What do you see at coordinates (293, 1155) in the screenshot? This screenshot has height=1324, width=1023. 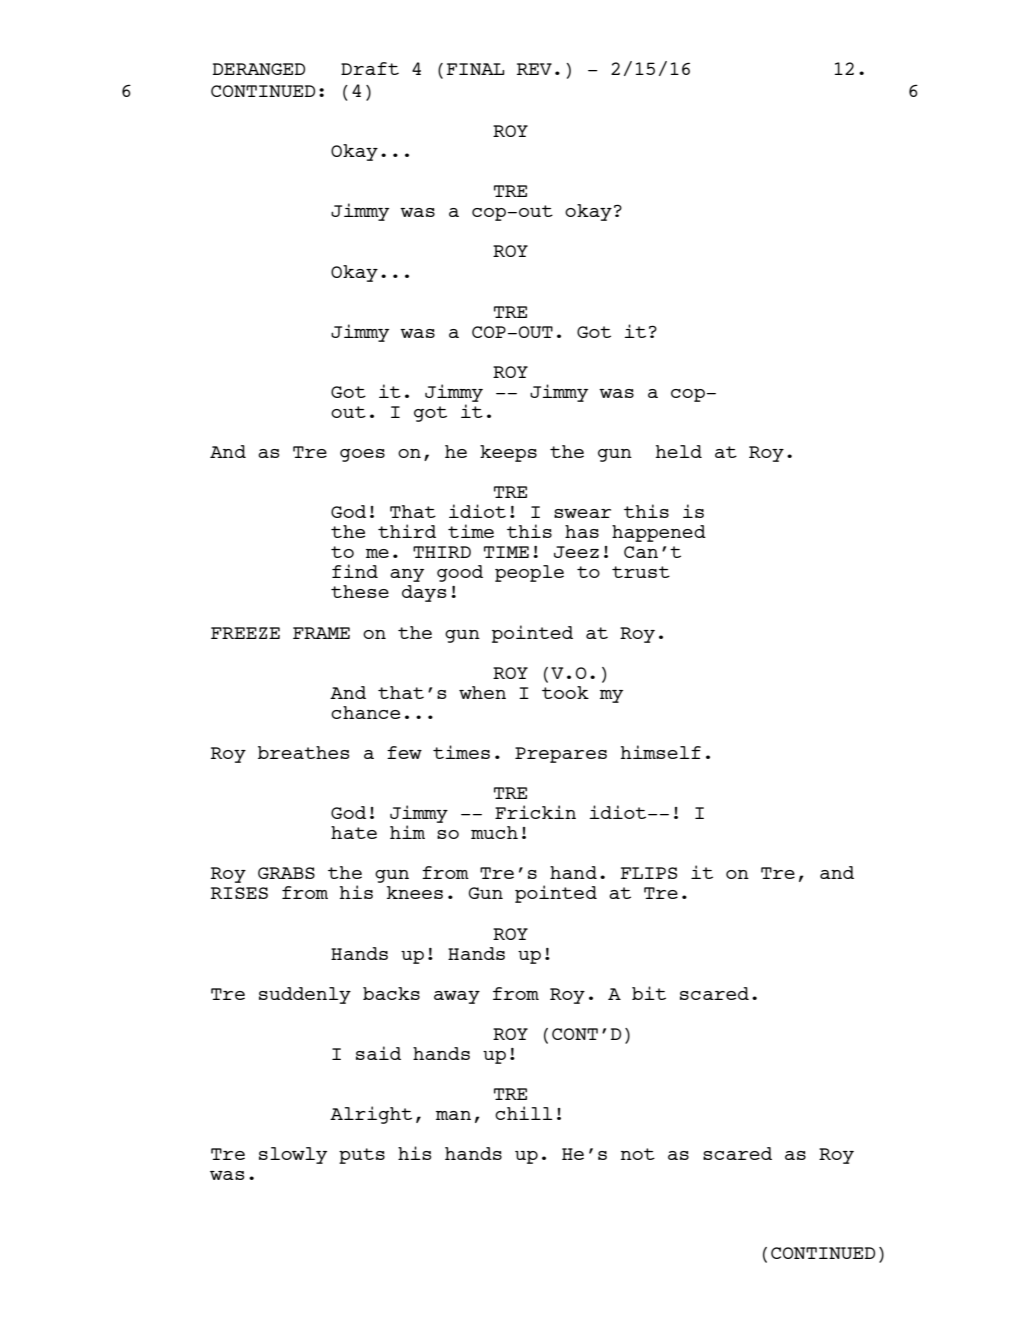 I see `slowly` at bounding box center [293, 1155].
